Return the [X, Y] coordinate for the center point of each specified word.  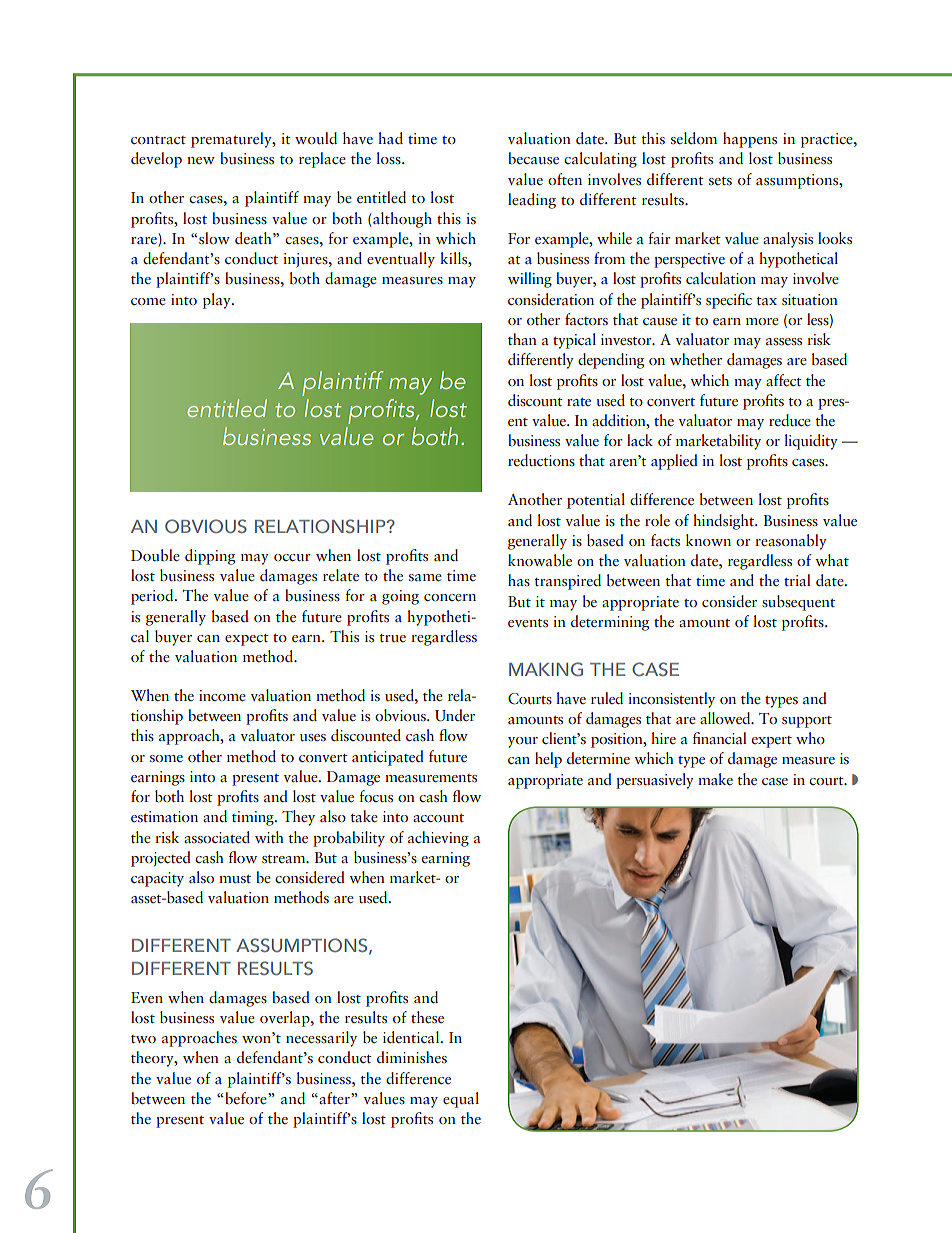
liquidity [811, 442]
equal [461, 1100]
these [427, 1017]
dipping [210, 557]
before [247, 1098]
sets [720, 181]
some [166, 758]
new [201, 160]
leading [532, 201]
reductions [541, 460]
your [523, 742]
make [715, 779]
